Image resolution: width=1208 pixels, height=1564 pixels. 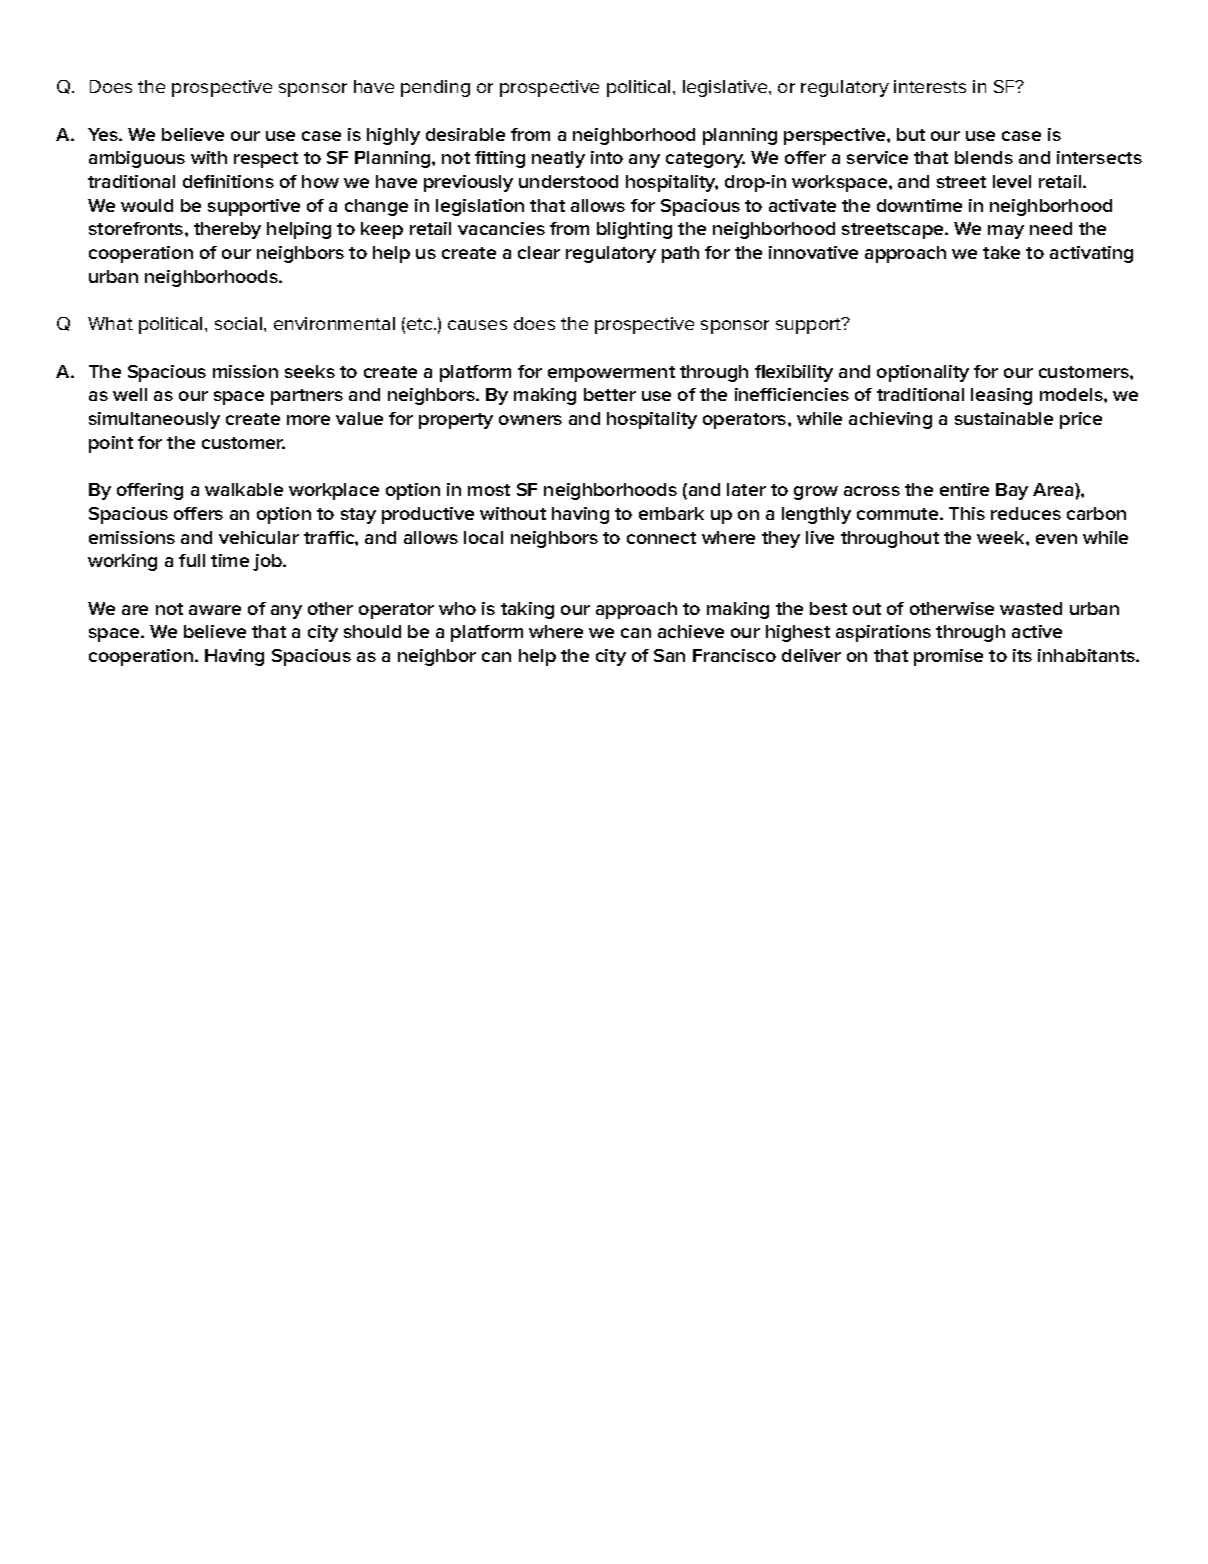 I want to click on most, so click(x=489, y=490).
